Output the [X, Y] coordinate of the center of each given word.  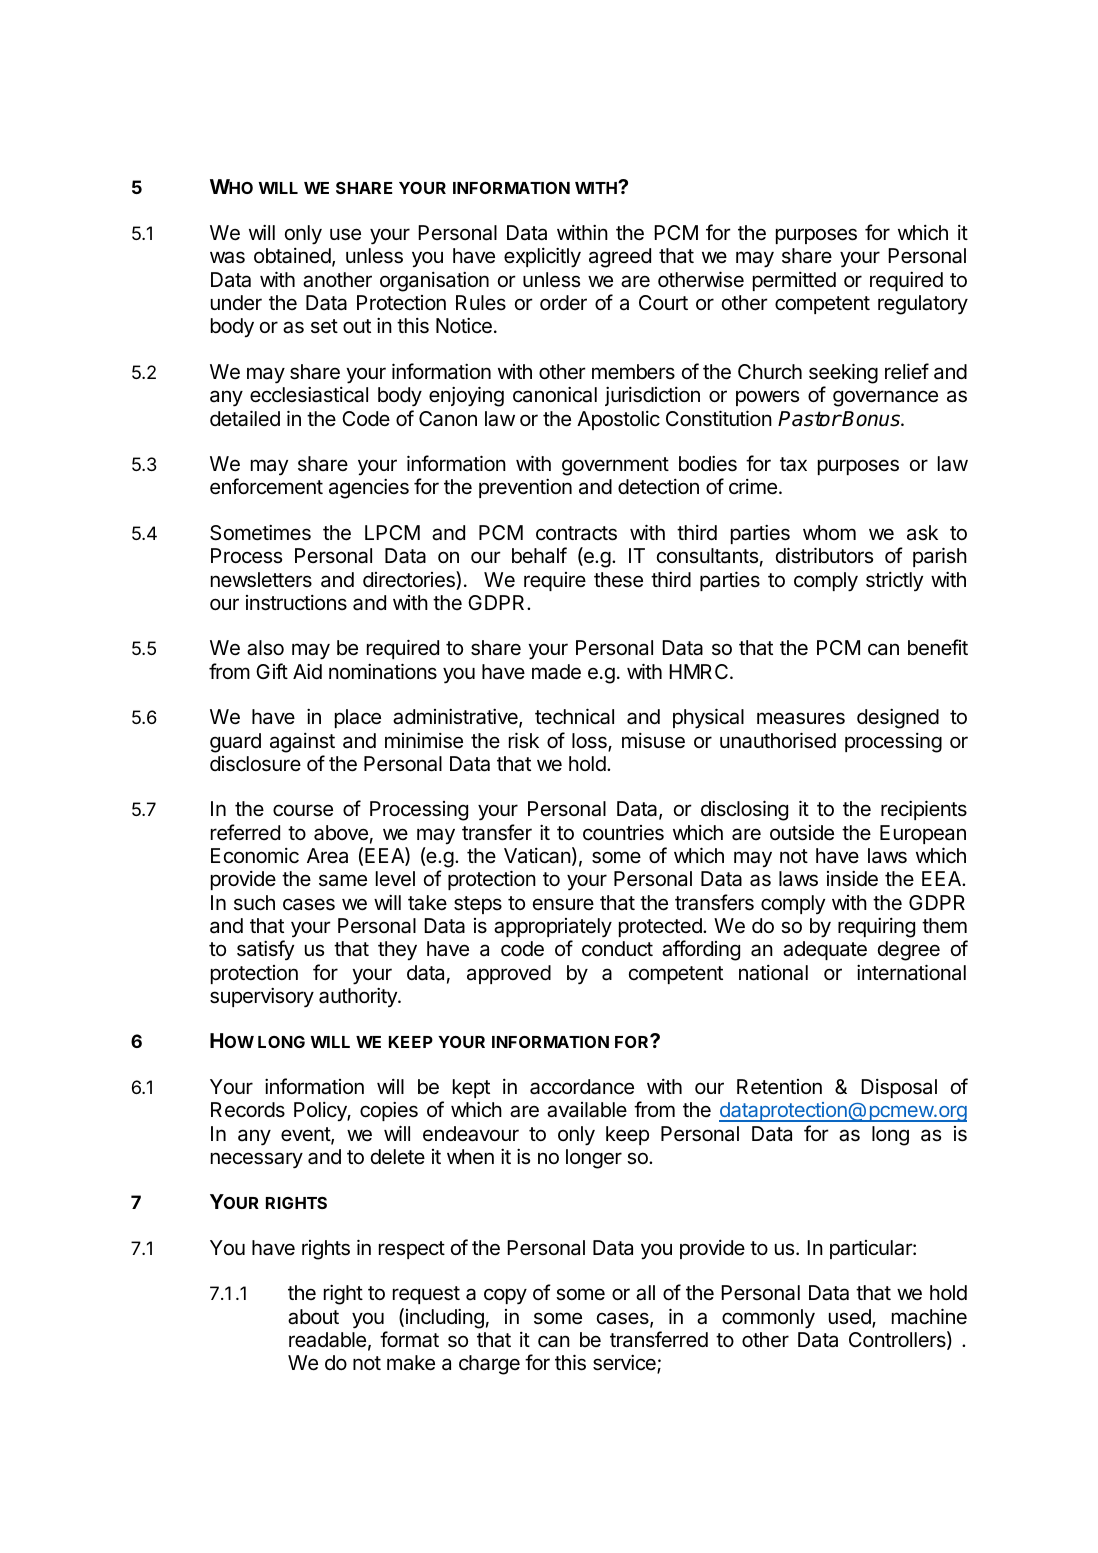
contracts [576, 533]
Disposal [899, 1088]
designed [898, 719]
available [587, 1110]
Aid [307, 671]
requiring [876, 928]
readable [327, 1340]
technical [574, 716]
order [563, 302]
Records [248, 1110]
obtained [292, 256]
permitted [794, 281]
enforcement [266, 486]
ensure [563, 904]
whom [829, 532]
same [343, 880]
